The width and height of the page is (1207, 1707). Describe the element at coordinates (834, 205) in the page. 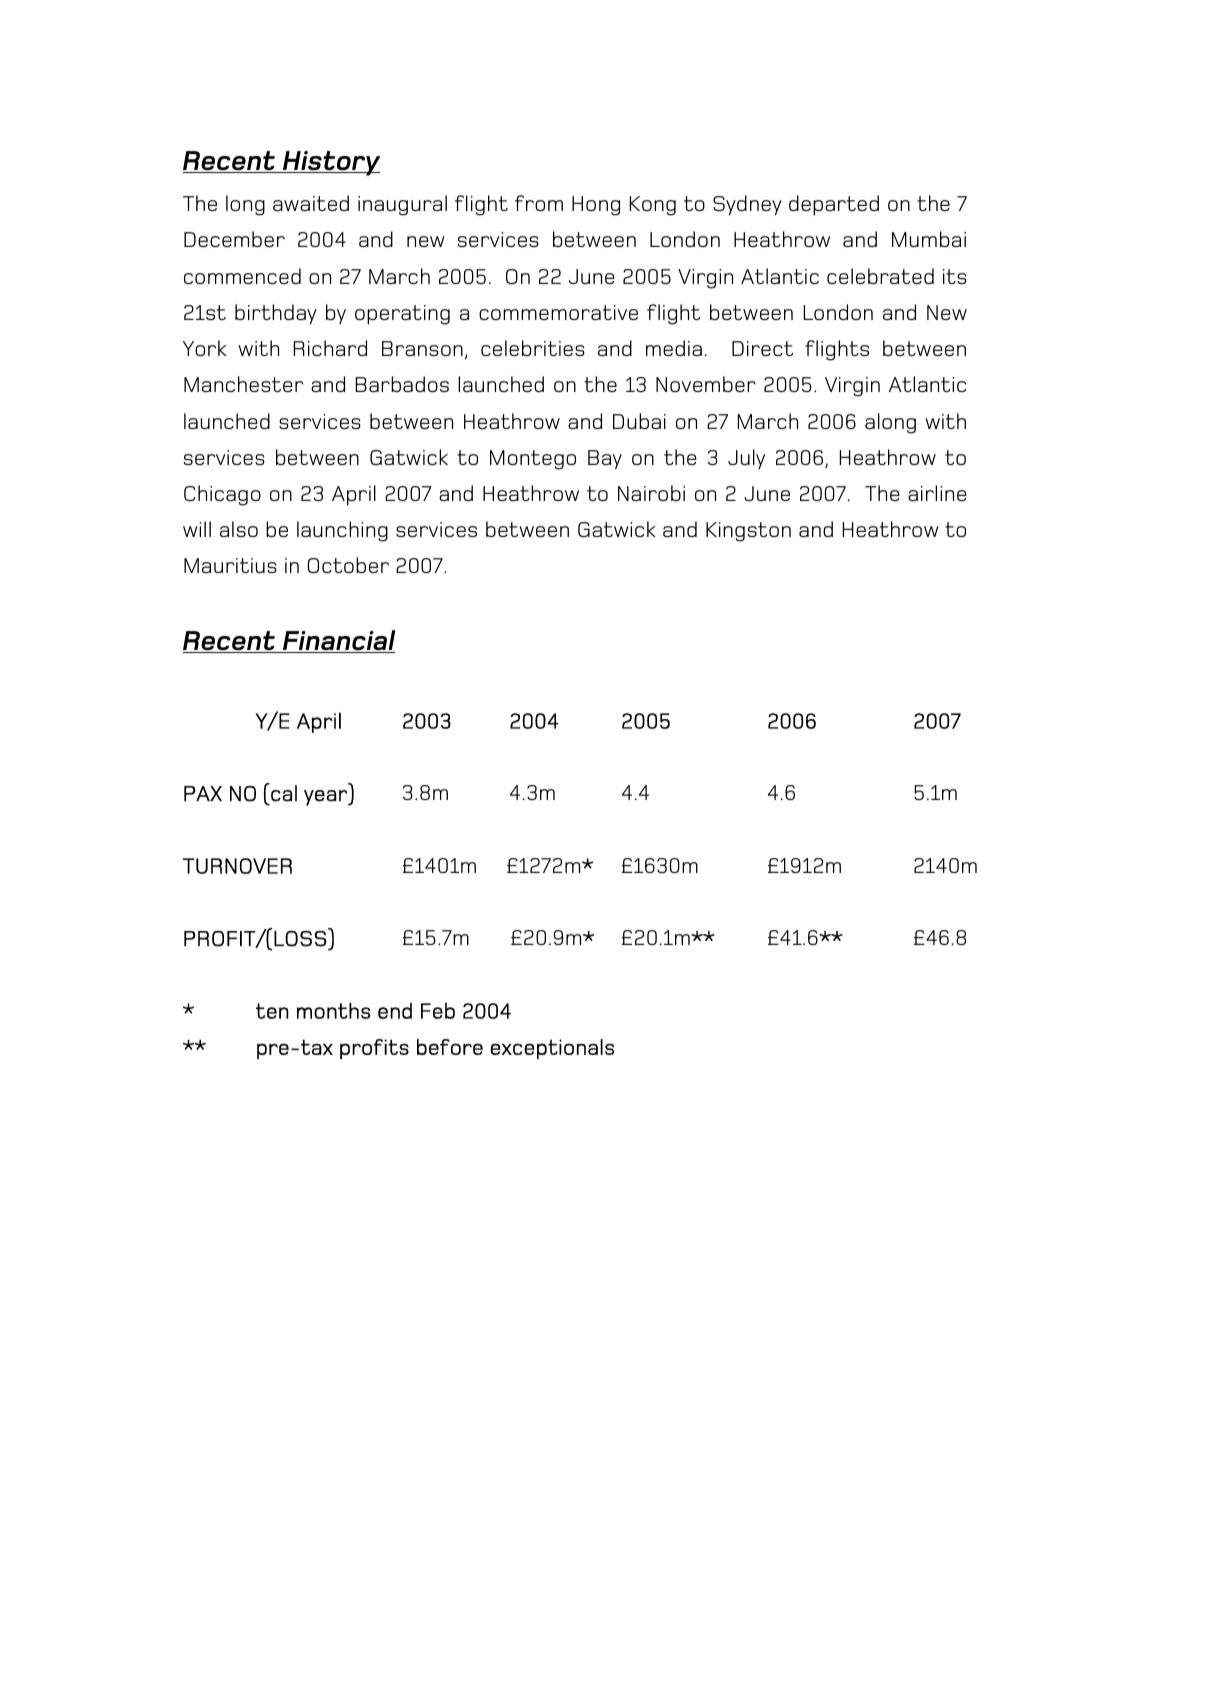

I see `departed` at that location.
